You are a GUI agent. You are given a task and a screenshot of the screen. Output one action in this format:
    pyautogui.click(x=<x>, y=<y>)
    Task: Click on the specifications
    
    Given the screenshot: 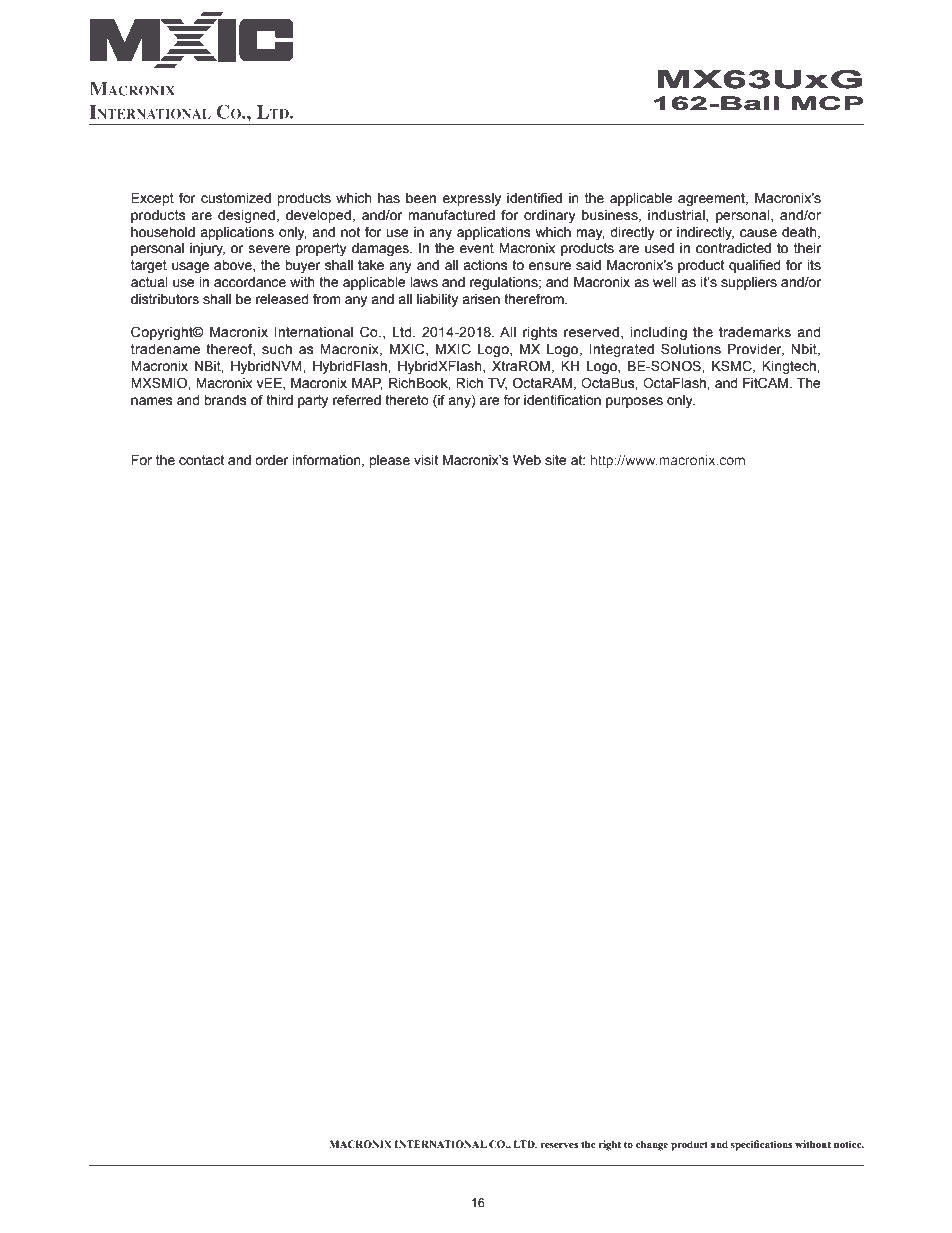 What is the action you would take?
    pyautogui.click(x=761, y=1145)
